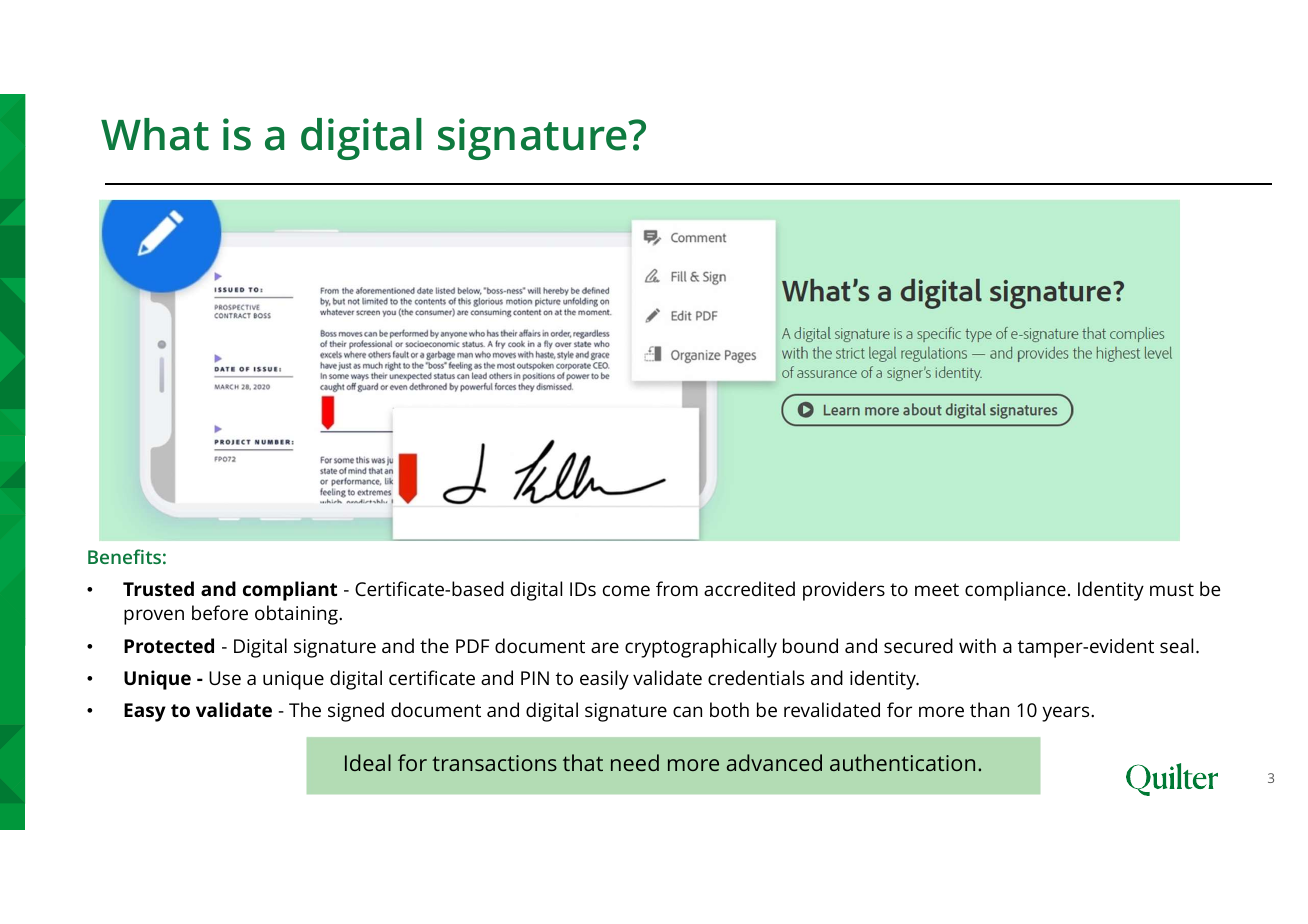 The width and height of the document is (1308, 924). Describe the element at coordinates (1067, 714) in the document. I see `years` at that location.
